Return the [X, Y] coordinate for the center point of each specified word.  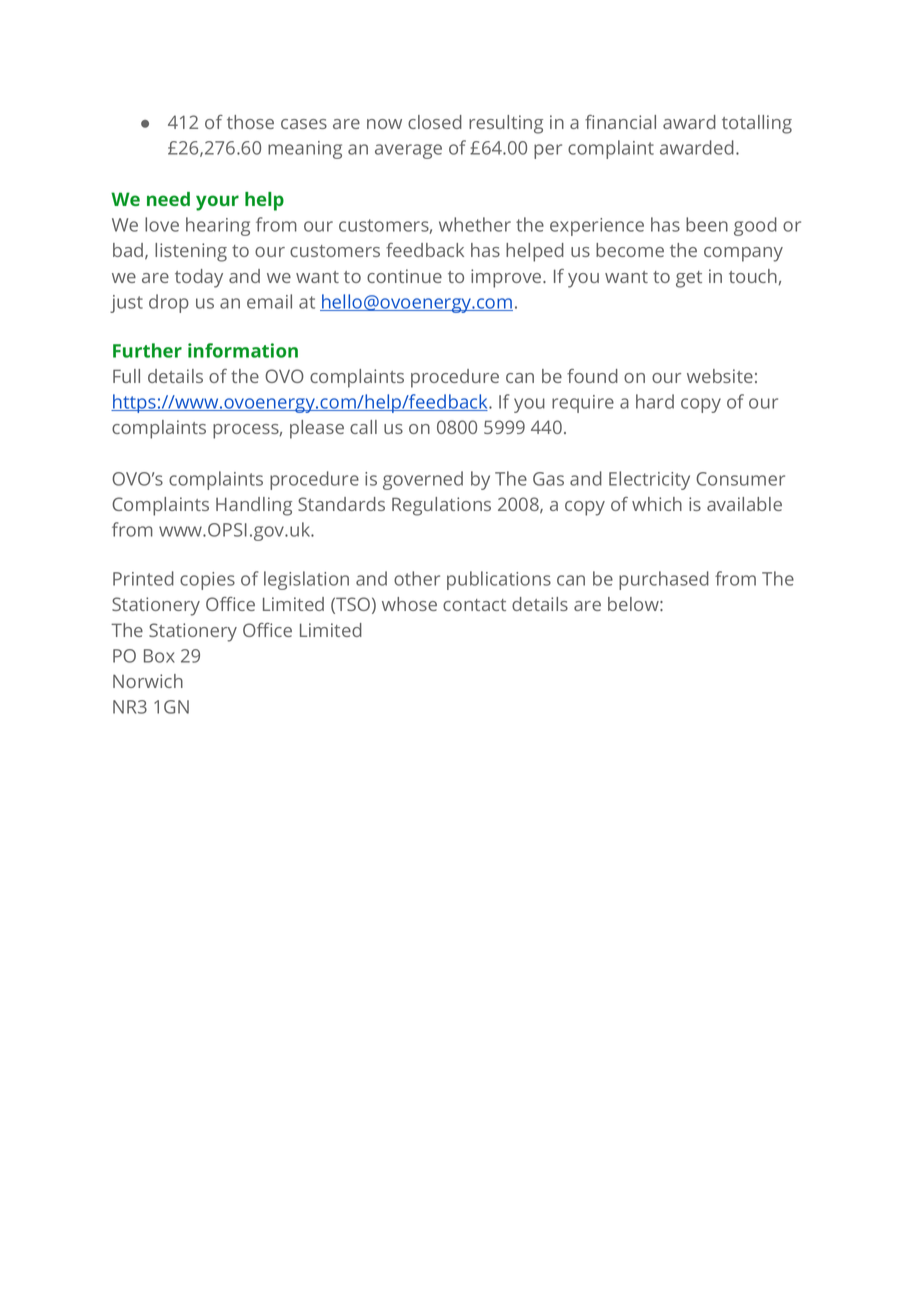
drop [169, 303]
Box [159, 656]
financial [620, 122]
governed [423, 480]
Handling [254, 506]
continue [404, 276]
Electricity [649, 480]
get [689, 279]
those [250, 122]
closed [435, 122]
